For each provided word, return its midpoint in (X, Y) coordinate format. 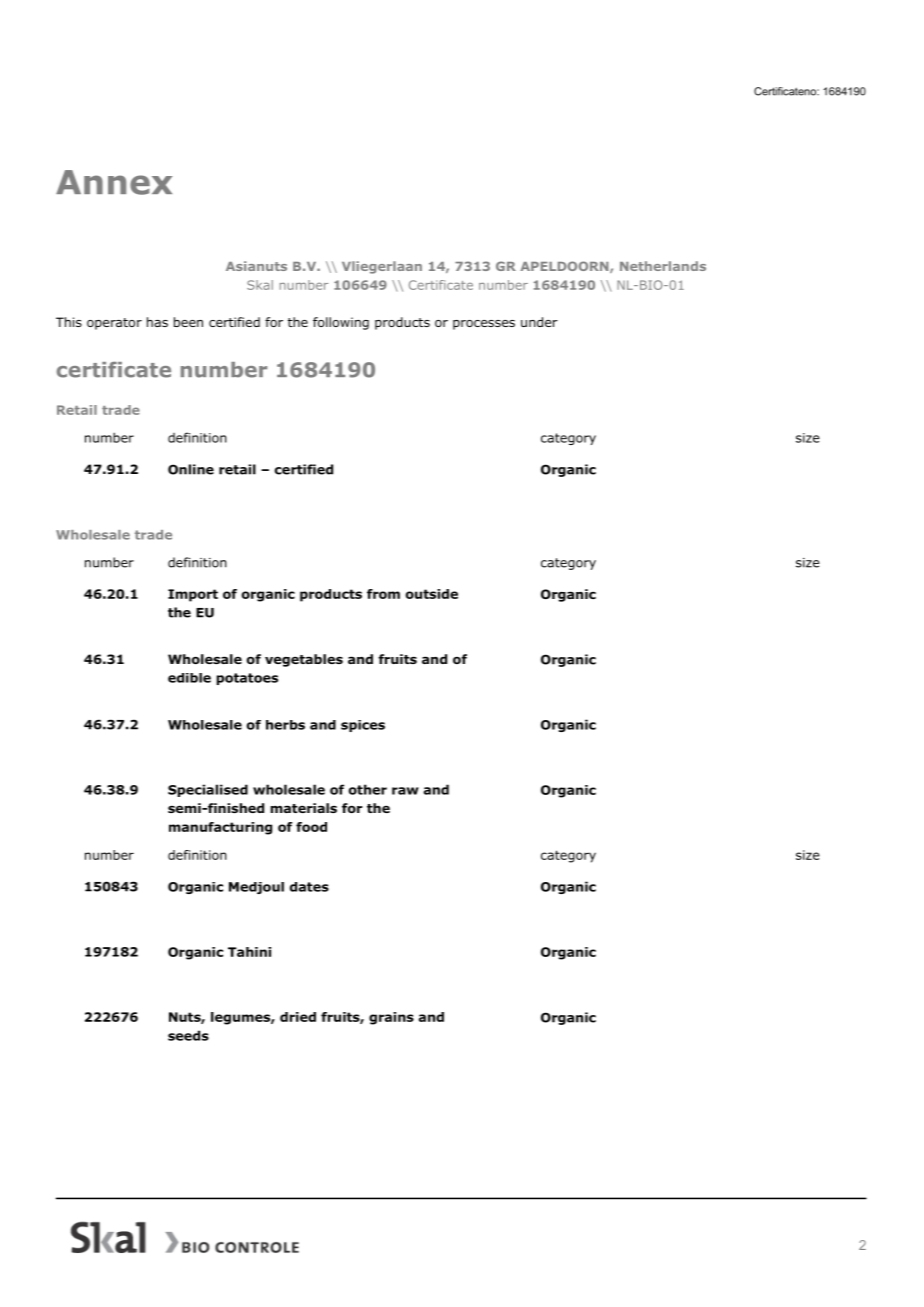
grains (391, 1018)
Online (191, 469)
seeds (188, 1035)
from (383, 594)
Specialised (208, 790)
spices (363, 726)
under (539, 322)
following (341, 323)
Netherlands (663, 266)
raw (405, 791)
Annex (114, 182)
